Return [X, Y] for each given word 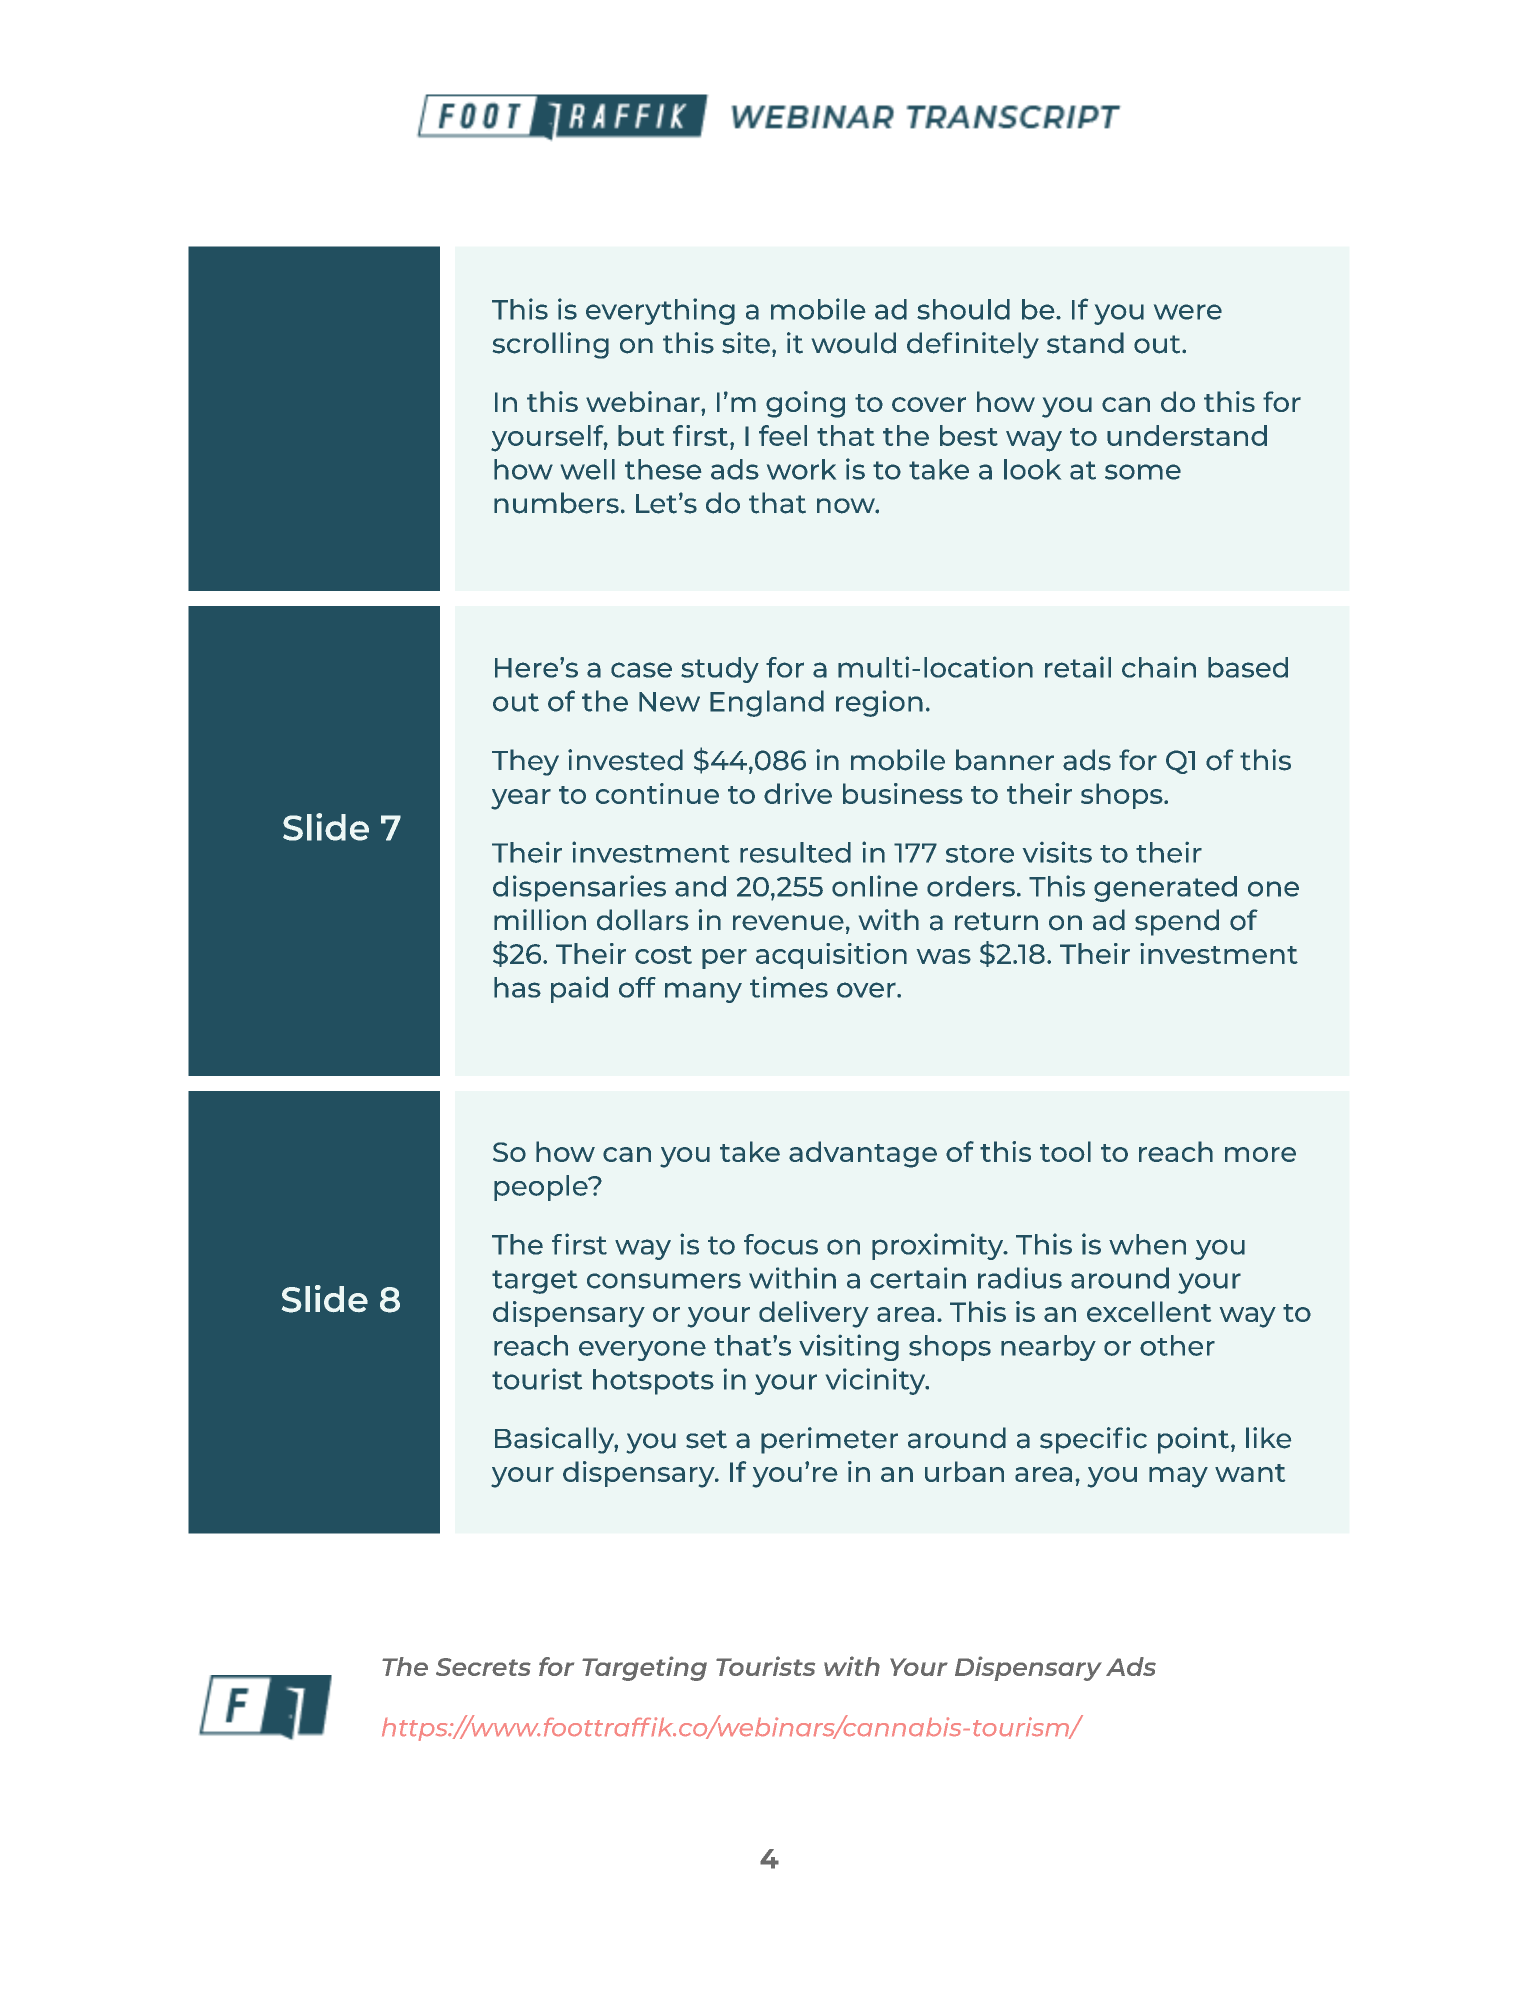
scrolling [551, 345]
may [1178, 1477]
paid [579, 989]
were [1188, 312]
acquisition [831, 956]
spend [1177, 922]
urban [964, 1471]
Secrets [483, 1667]
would [854, 343]
